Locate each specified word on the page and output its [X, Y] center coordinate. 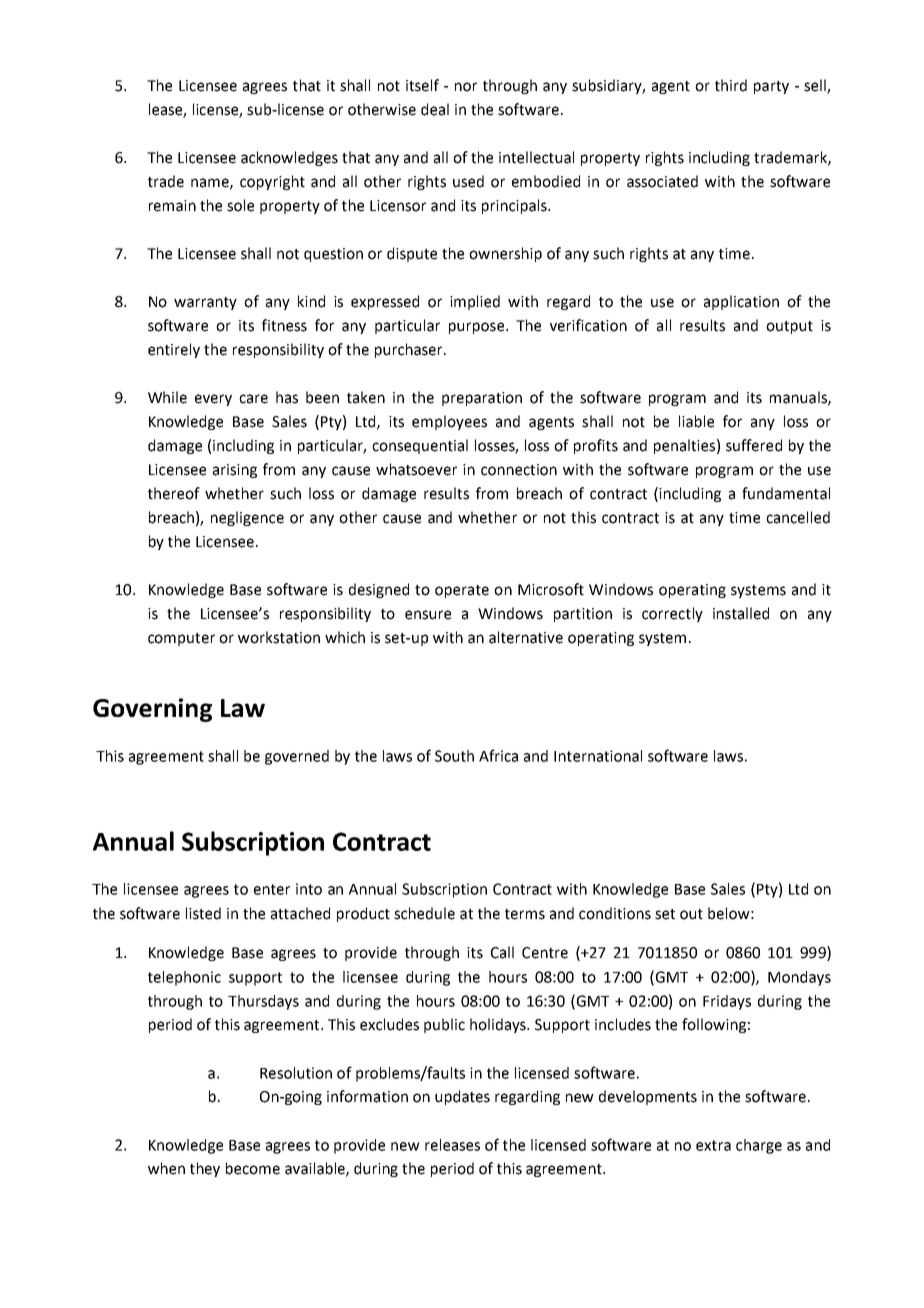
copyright [272, 182]
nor [466, 87]
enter [272, 889]
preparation [482, 399]
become [253, 1168]
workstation [279, 637]
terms [525, 914]
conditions [615, 913]
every [213, 400]
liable [696, 421]
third [731, 85]
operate [462, 591]
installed [741, 613]
